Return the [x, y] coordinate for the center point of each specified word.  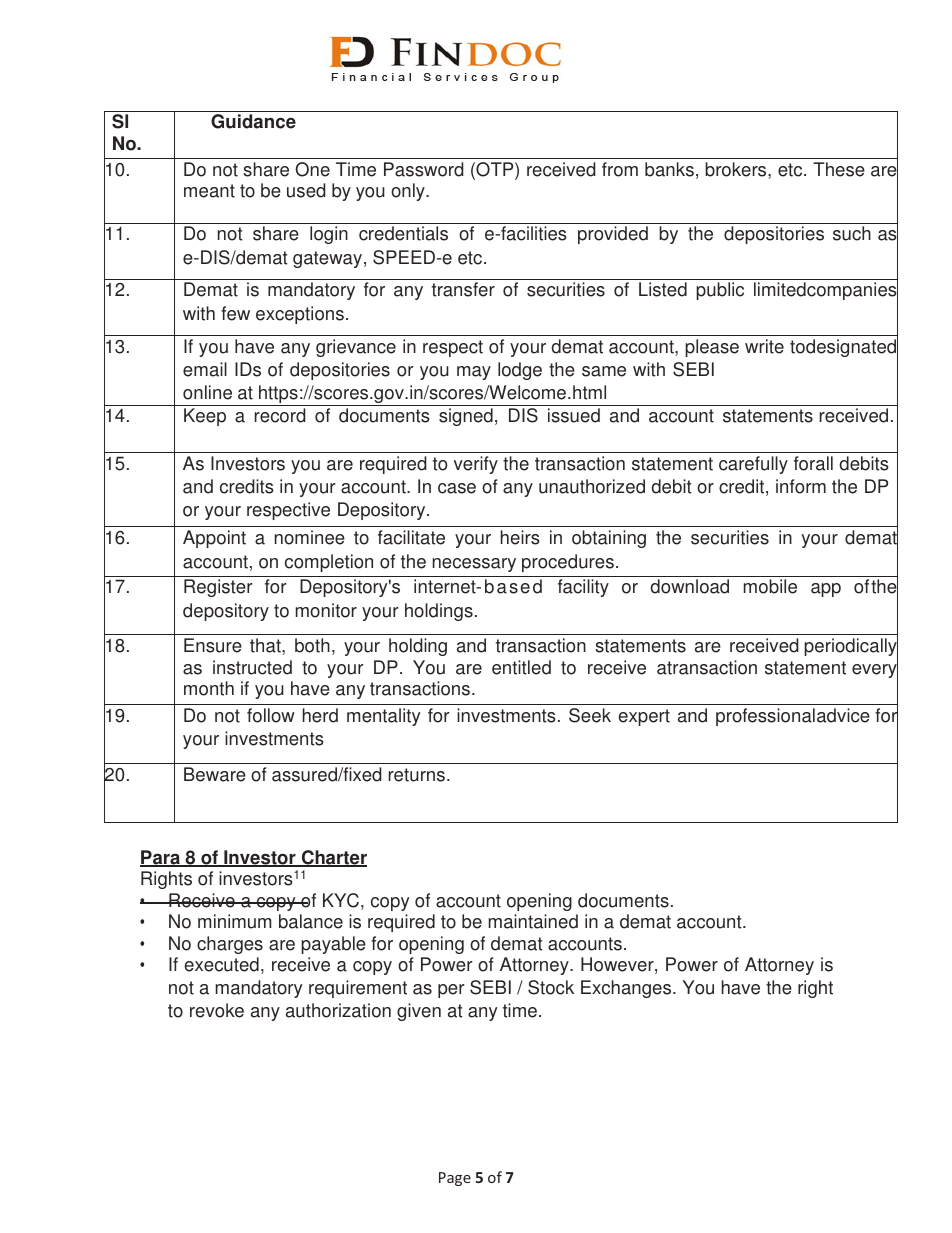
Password [423, 169]
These [839, 169]
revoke [217, 1010]
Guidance [253, 121]
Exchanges [627, 989]
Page [455, 1179]
